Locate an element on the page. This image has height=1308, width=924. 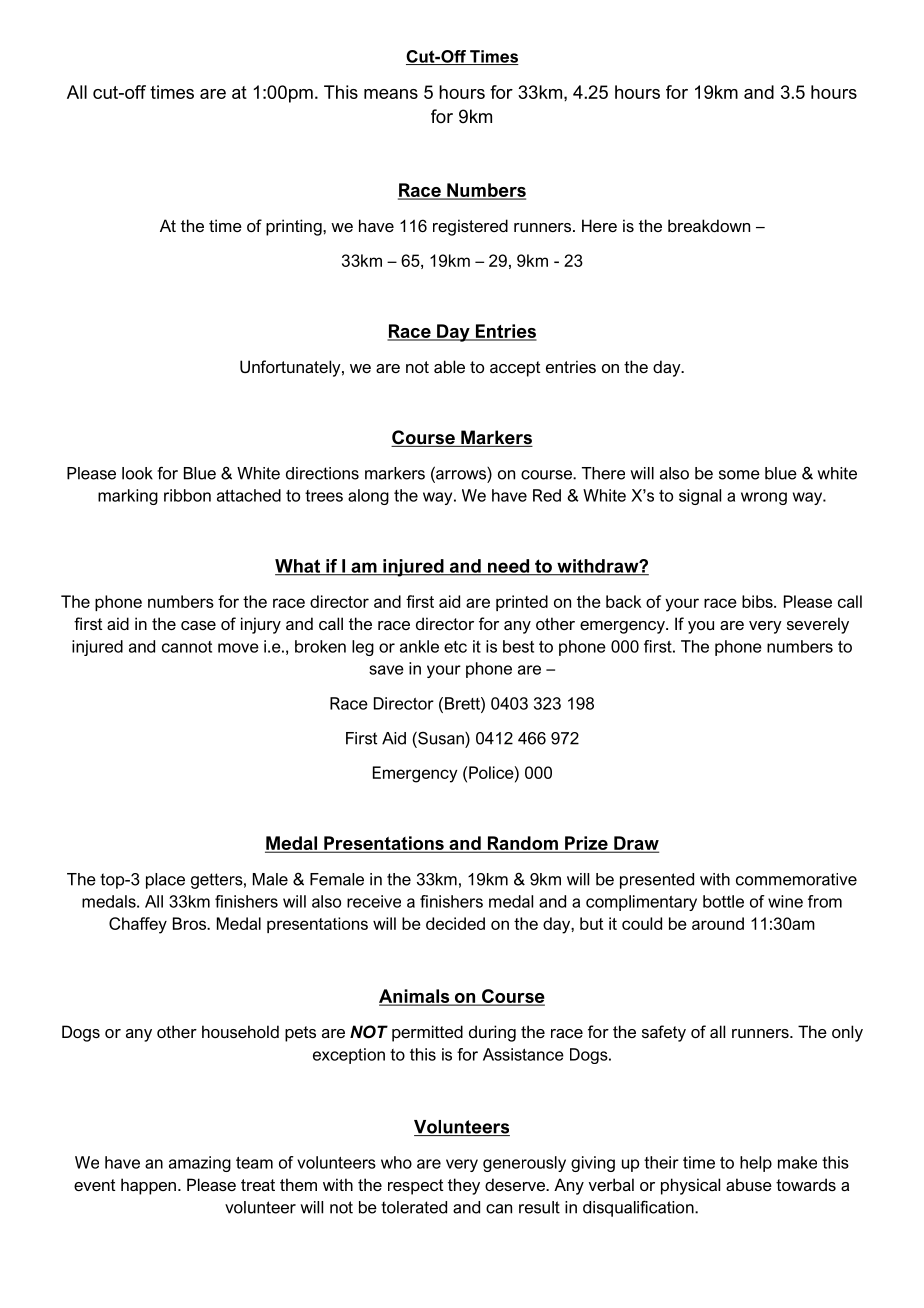
look is located at coordinates (137, 473).
